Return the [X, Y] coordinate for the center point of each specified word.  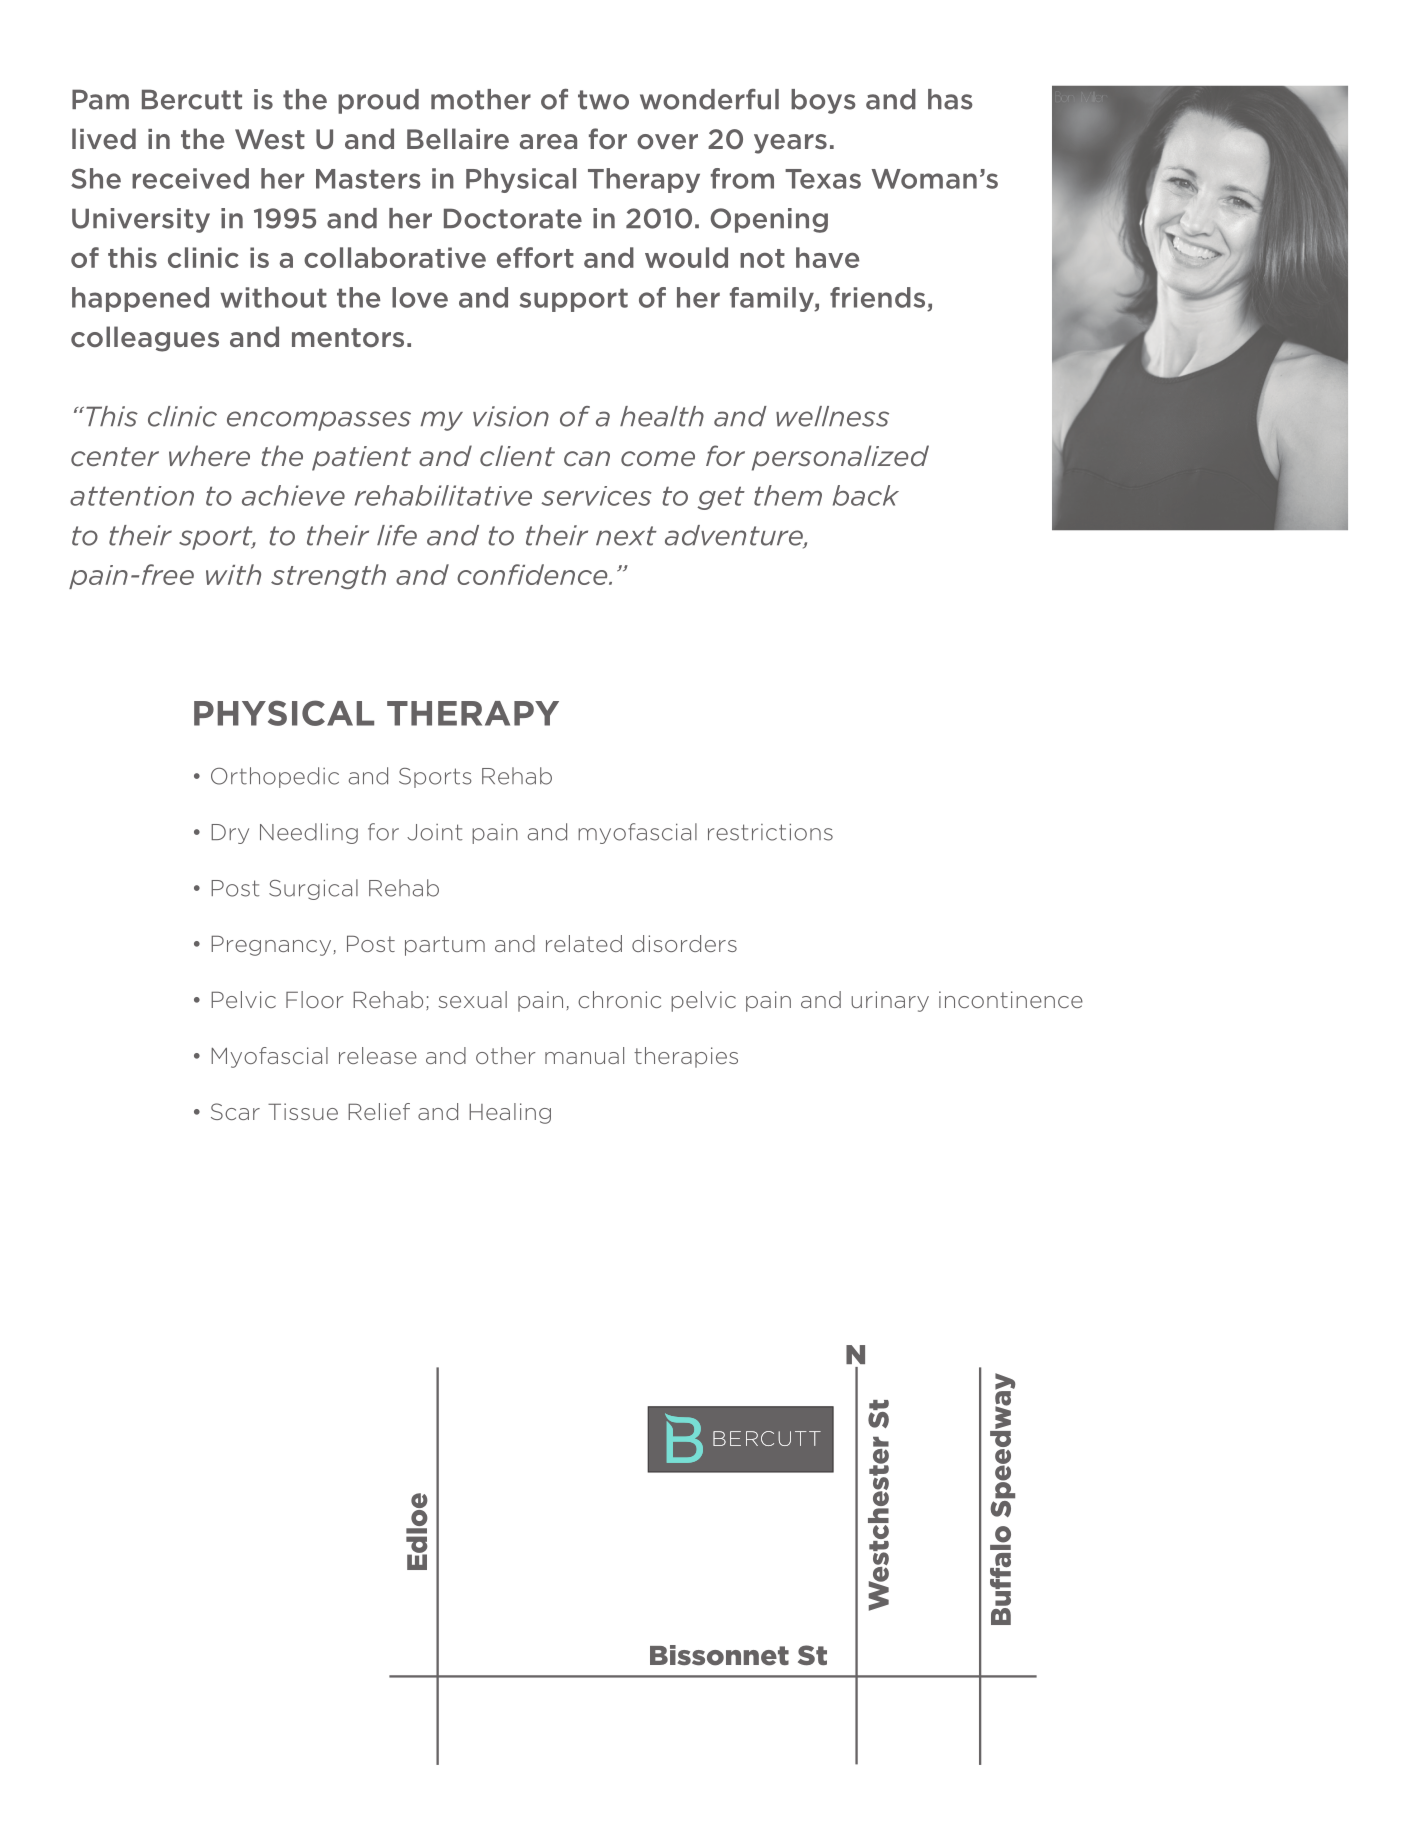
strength [328, 576]
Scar [235, 1111]
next [626, 536]
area [548, 141]
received [190, 178]
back [866, 495]
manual [584, 1055]
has [950, 99]
